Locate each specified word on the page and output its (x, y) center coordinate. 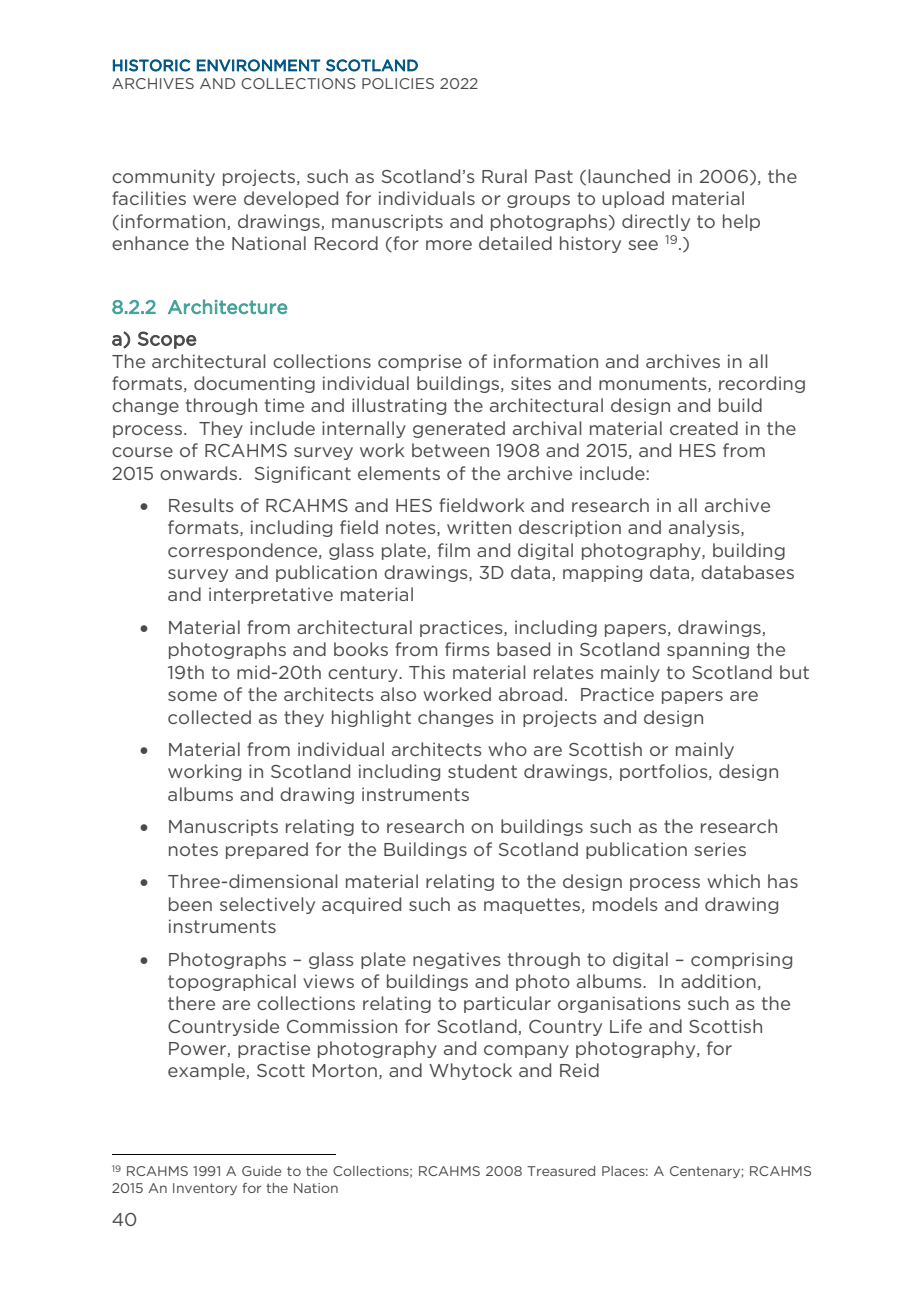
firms (467, 649)
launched (629, 176)
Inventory (205, 1189)
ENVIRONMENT (258, 65)
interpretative (271, 595)
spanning (708, 650)
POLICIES (398, 83)
